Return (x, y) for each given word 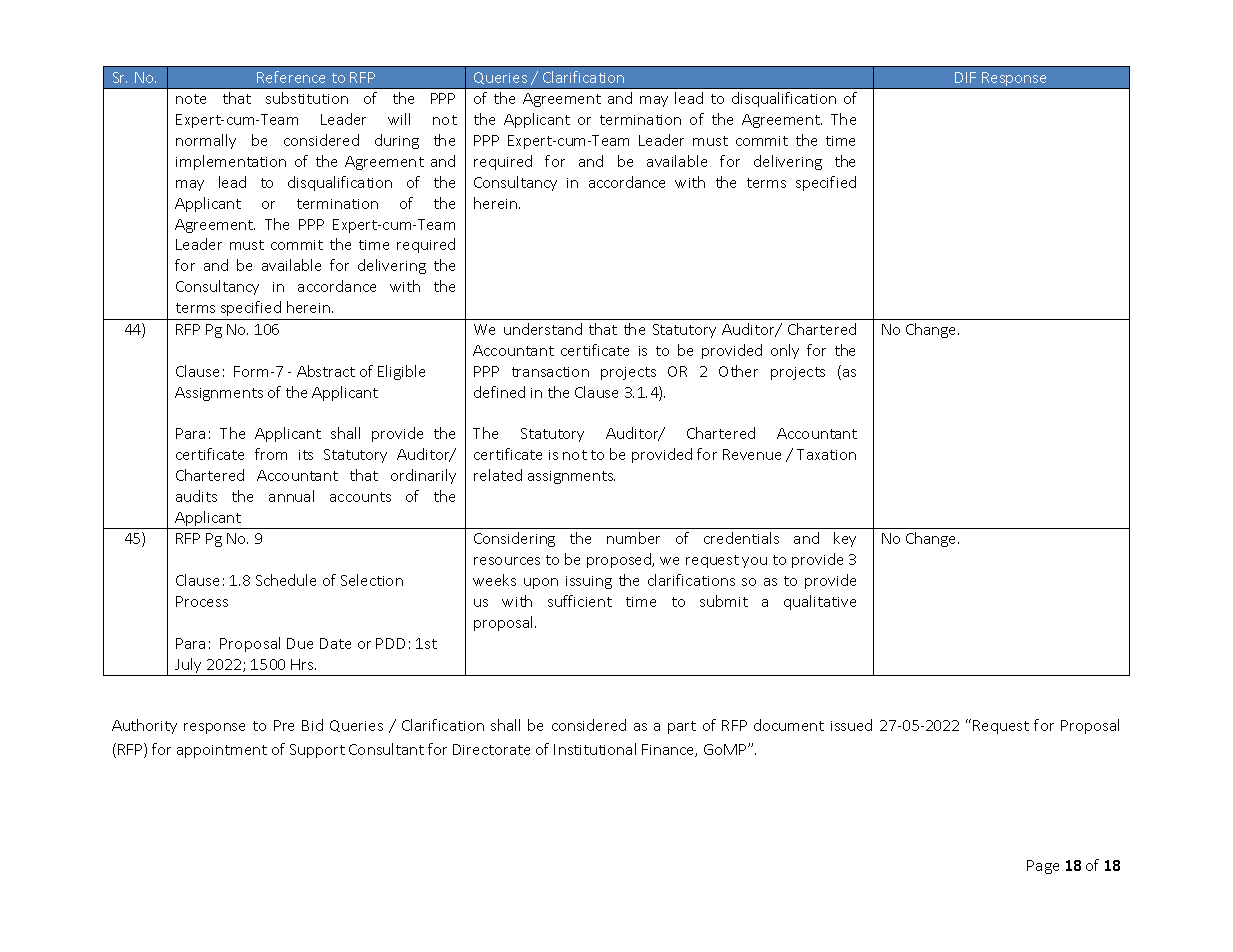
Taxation (826, 454)
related (498, 475)
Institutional (595, 749)
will (399, 119)
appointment (222, 751)
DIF (965, 77)
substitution (307, 98)
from (271, 454)
